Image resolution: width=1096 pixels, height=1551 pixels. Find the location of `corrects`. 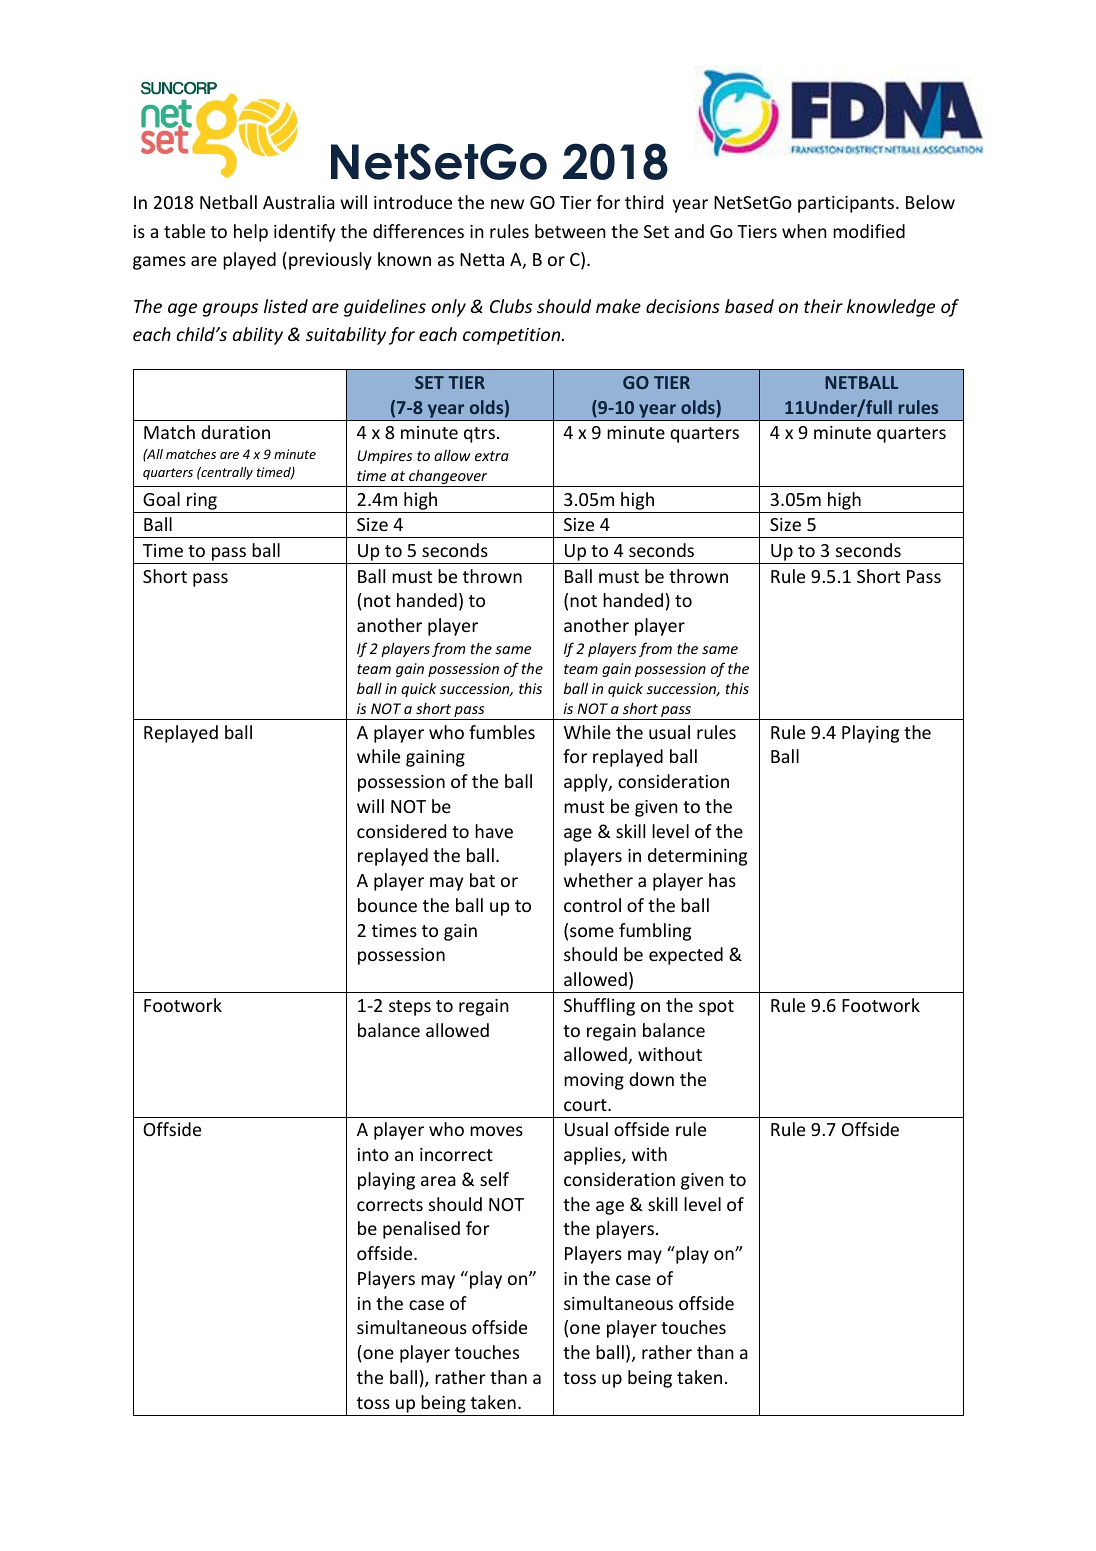

corrects is located at coordinates (390, 1205).
